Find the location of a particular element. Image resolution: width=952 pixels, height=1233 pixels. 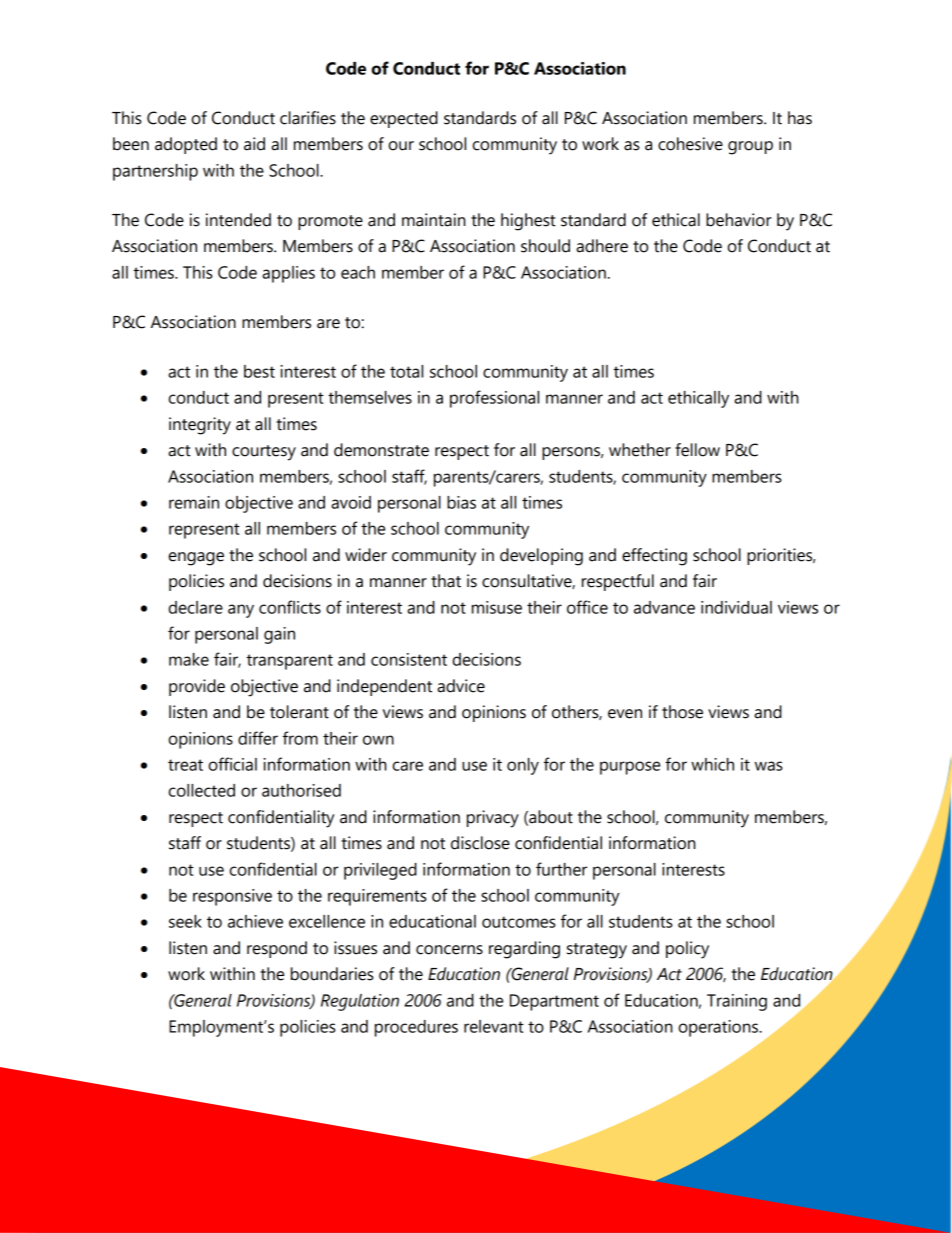

fellow is located at coordinates (697, 450).
